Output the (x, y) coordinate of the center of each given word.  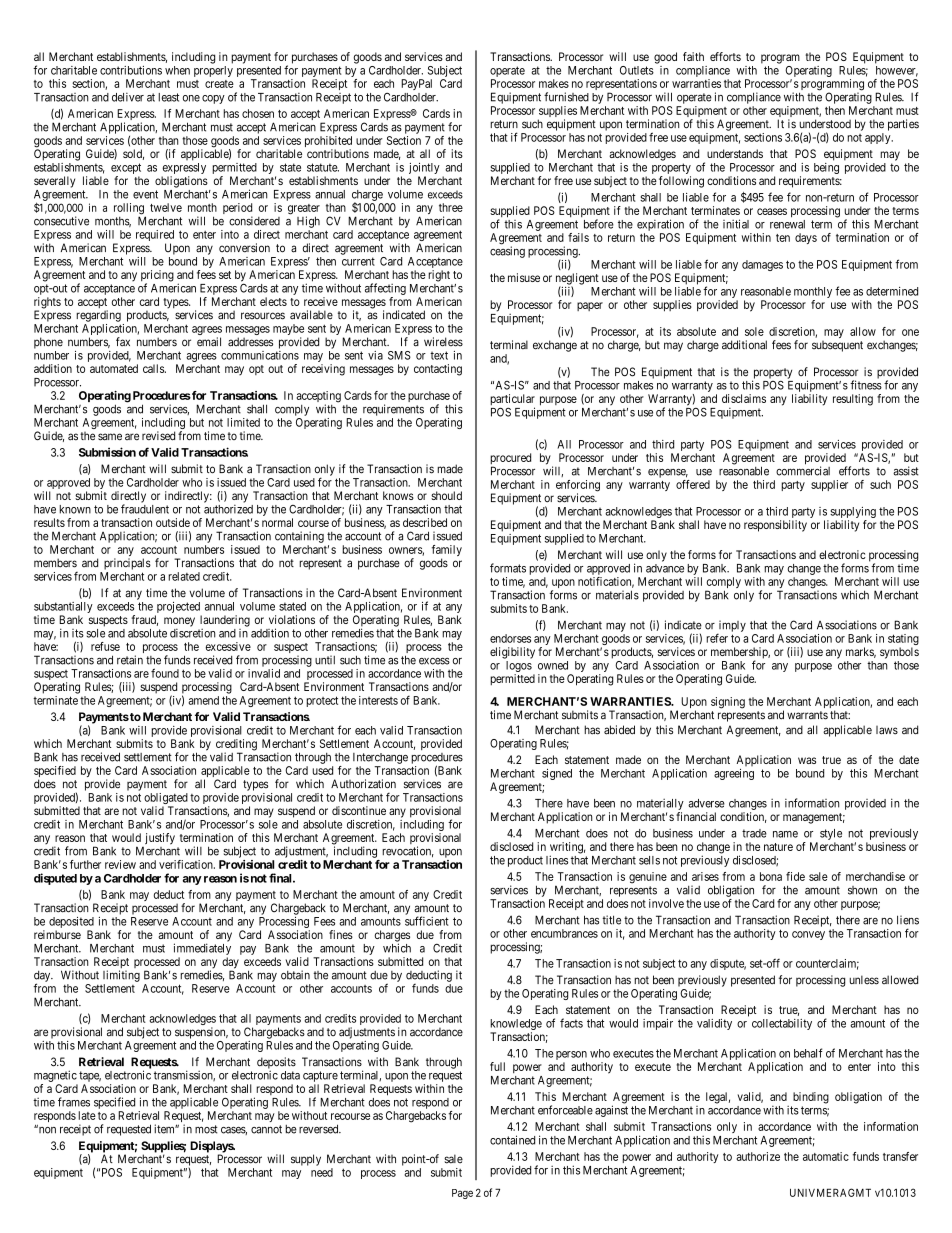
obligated (166, 800)
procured (510, 460)
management (814, 818)
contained (512, 1140)
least (168, 97)
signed (557, 774)
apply (879, 138)
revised (158, 436)
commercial (803, 471)
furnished (566, 97)
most (206, 1129)
